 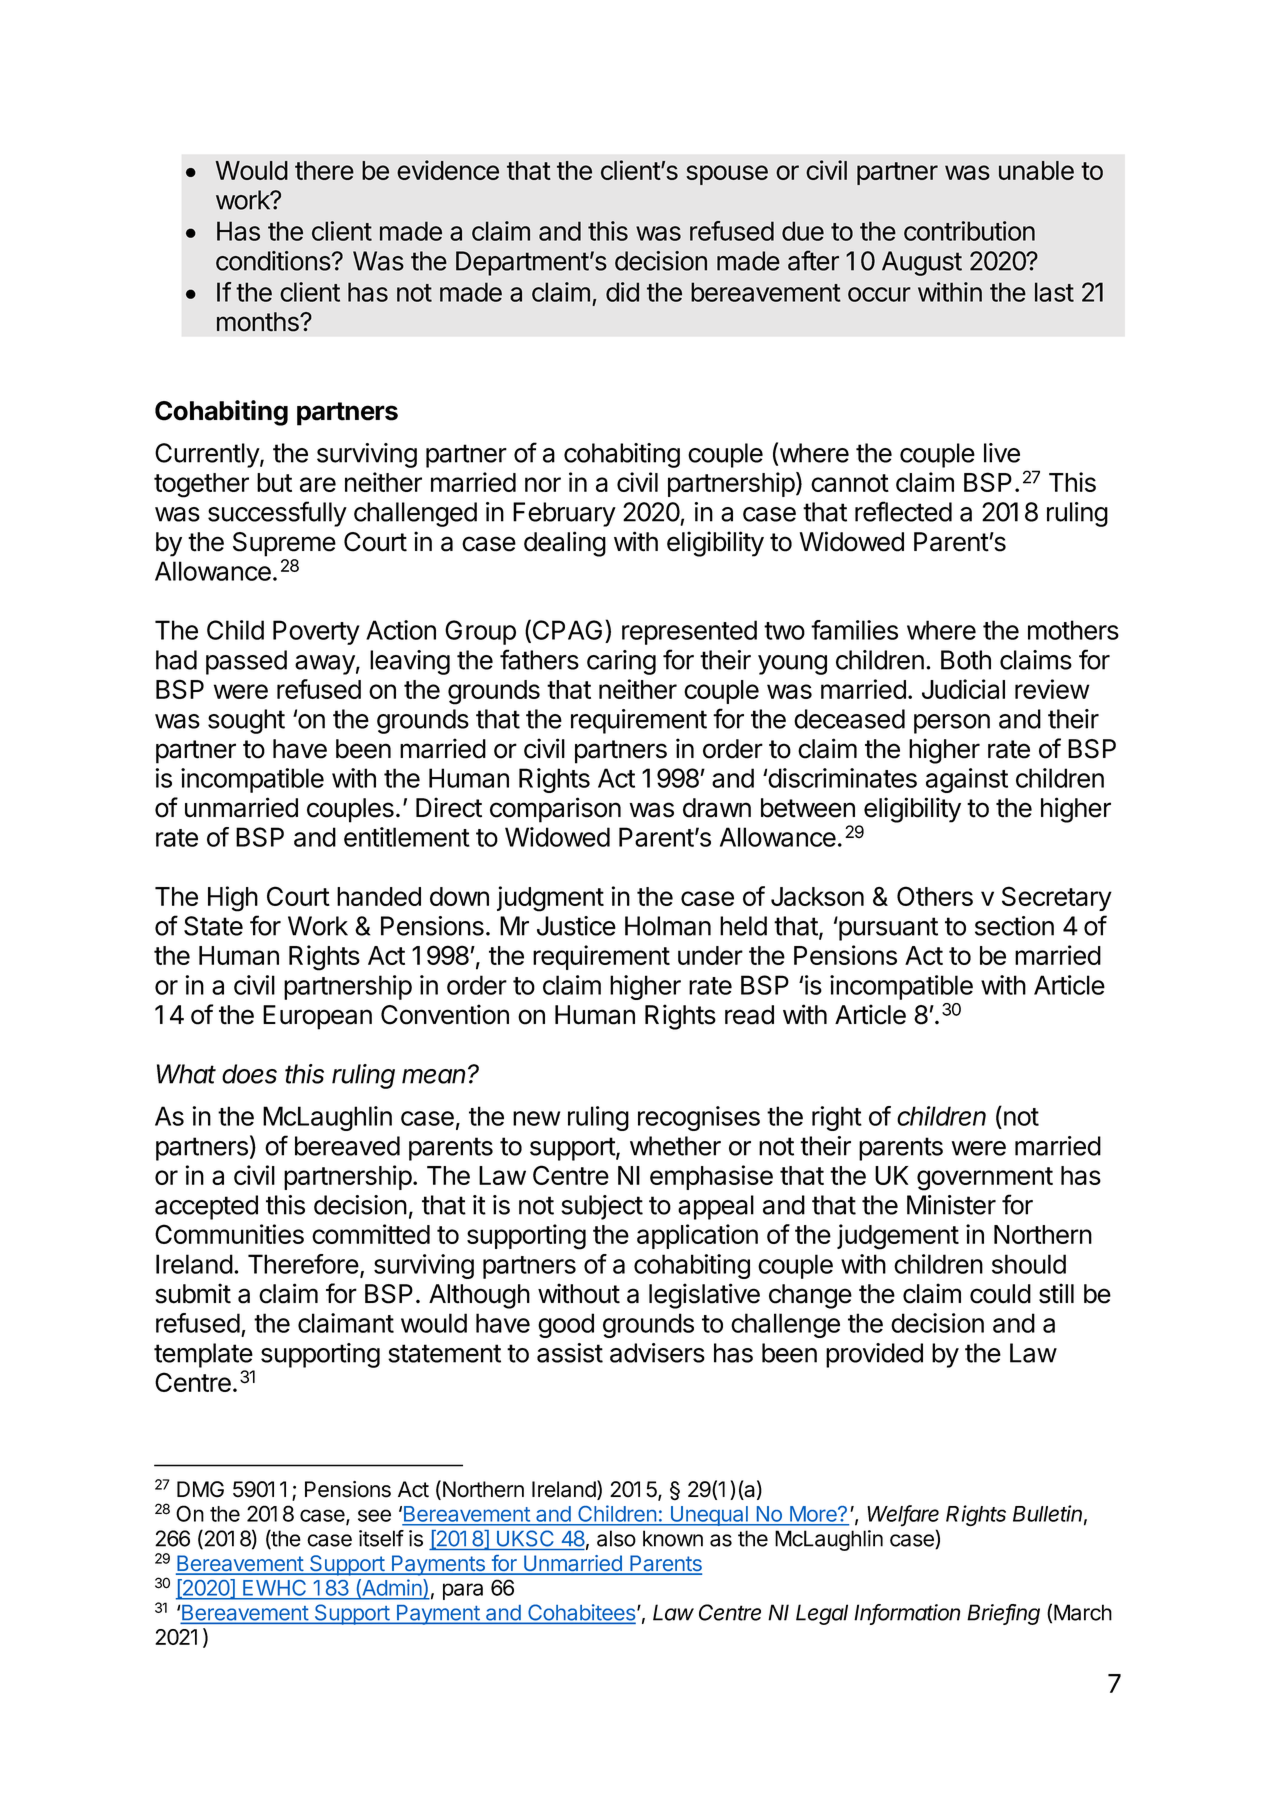 What do you see at coordinates (274, 261) in the screenshot?
I see `conditions` at bounding box center [274, 261].
